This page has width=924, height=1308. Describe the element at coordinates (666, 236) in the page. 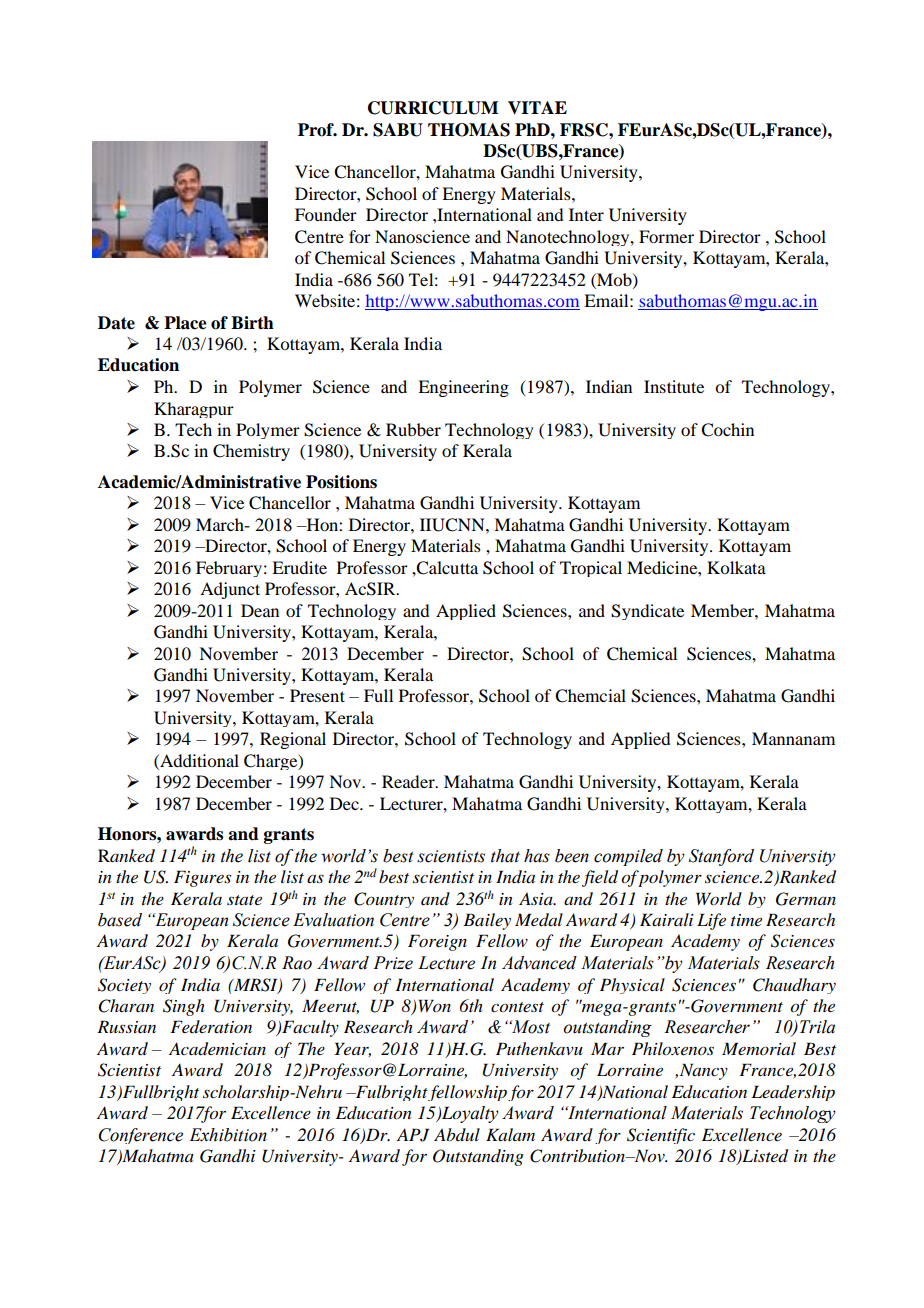

I see `Former` at that location.
